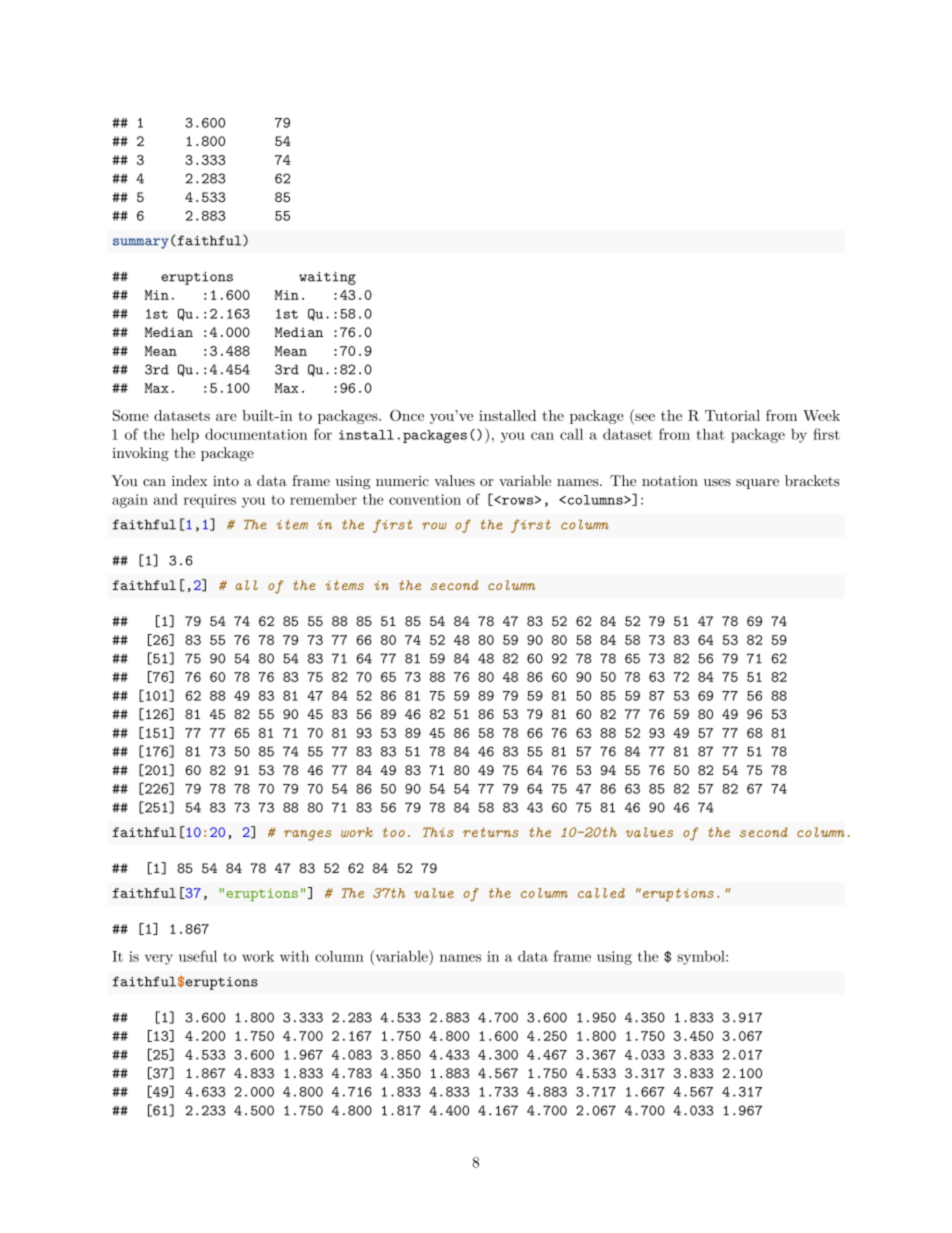 This screenshot has height=1233, width=952. What do you see at coordinates (732, 415) in the screenshot?
I see `Tutorial` at bounding box center [732, 415].
